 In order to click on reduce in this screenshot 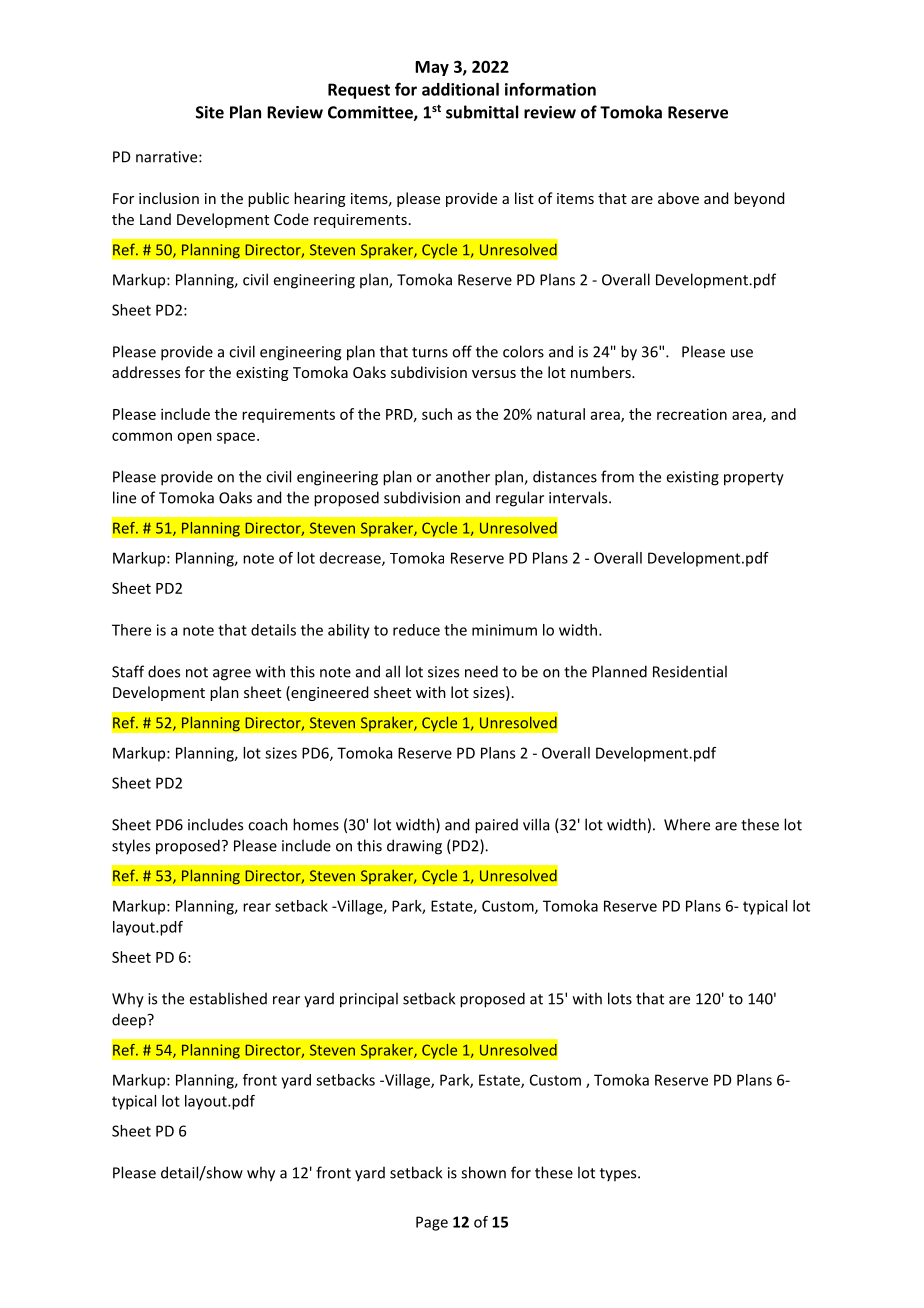, I will do `click(416, 630)`.
